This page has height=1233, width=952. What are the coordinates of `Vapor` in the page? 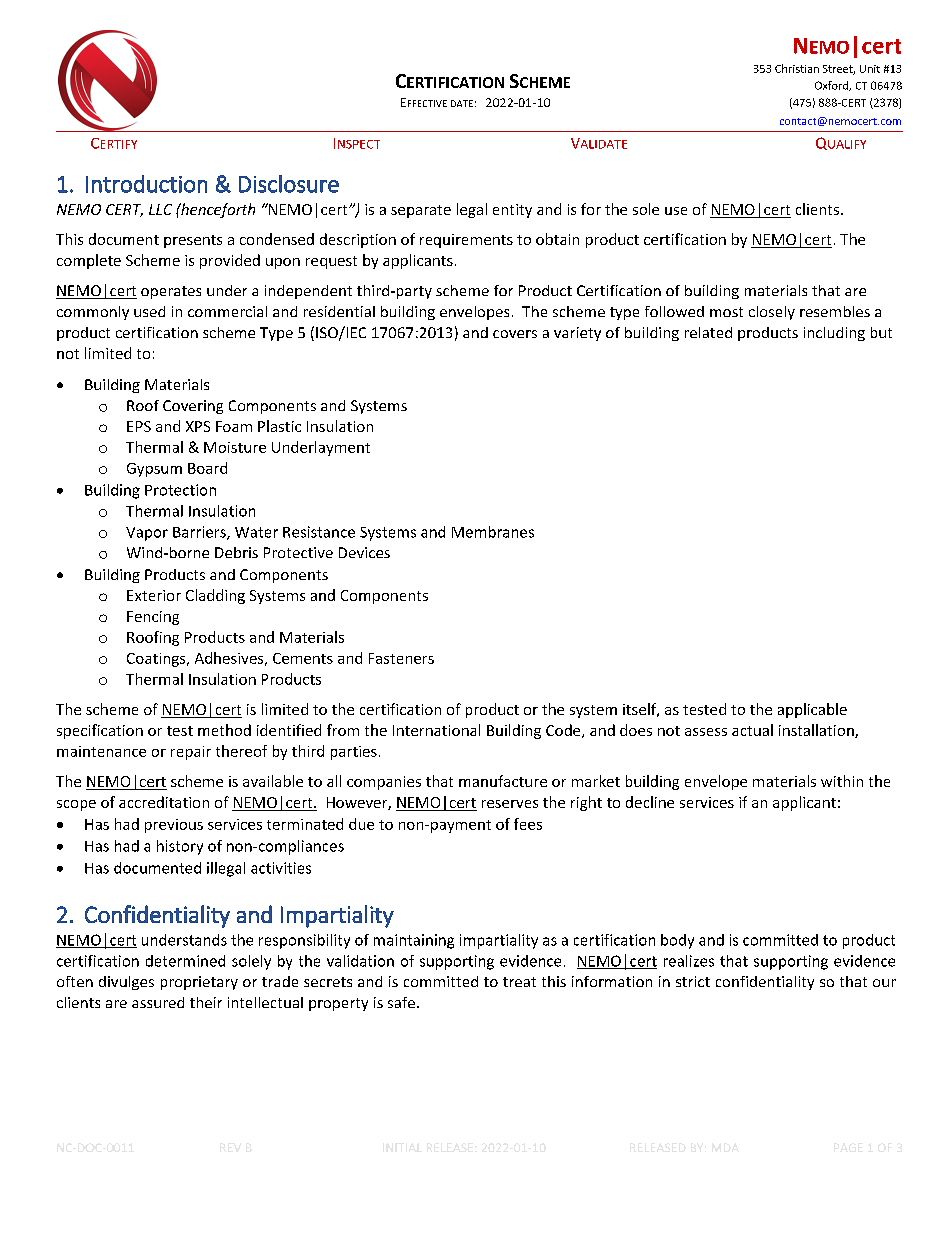 It's located at (147, 534).
